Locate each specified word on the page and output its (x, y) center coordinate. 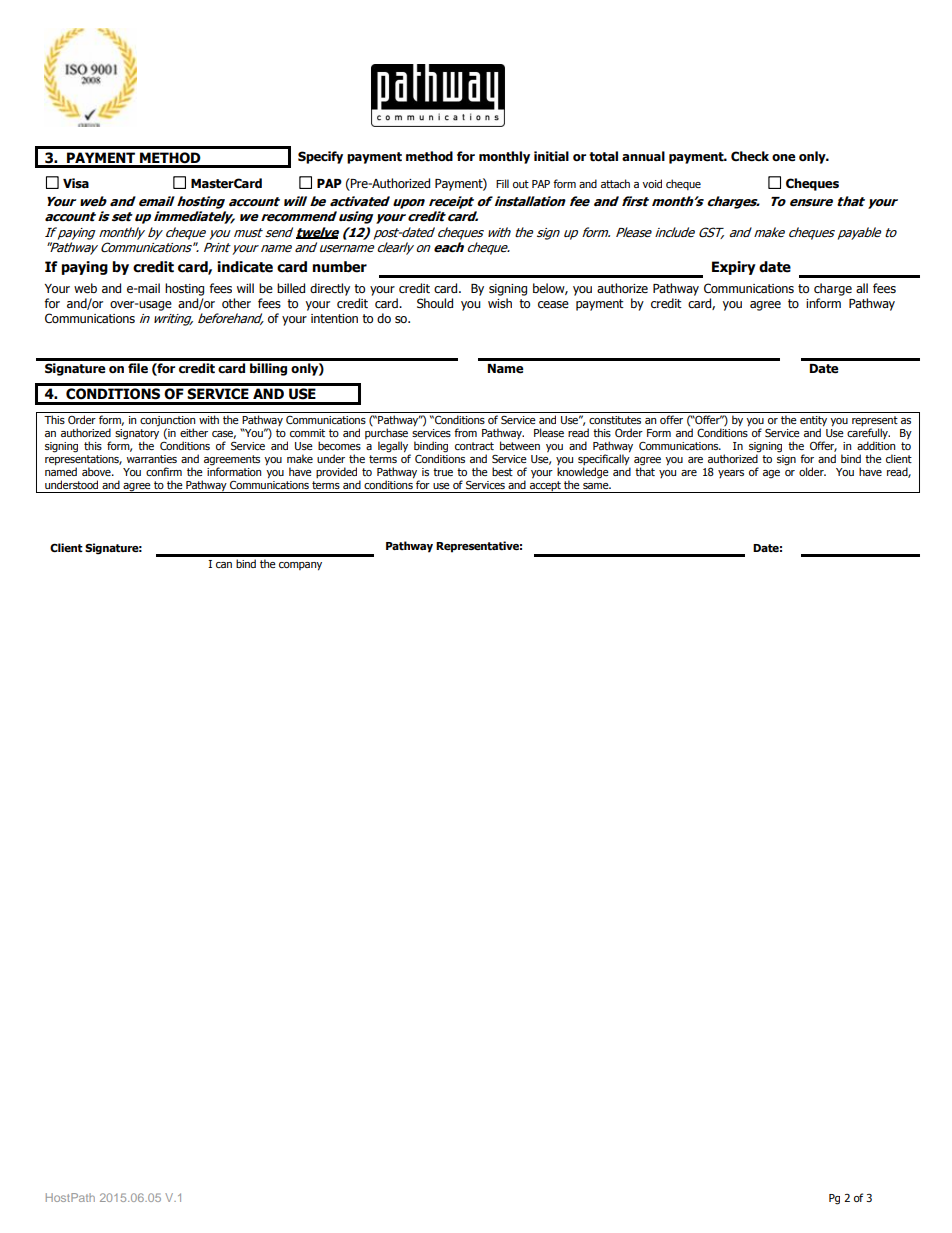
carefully (868, 433)
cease (553, 304)
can (224, 565)
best (502, 471)
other (236, 303)
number (339, 267)
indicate (245, 267)
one (784, 158)
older (812, 471)
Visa (76, 183)
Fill (502, 183)
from (465, 432)
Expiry (734, 268)
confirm (164, 471)
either (194, 432)
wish (500, 303)
